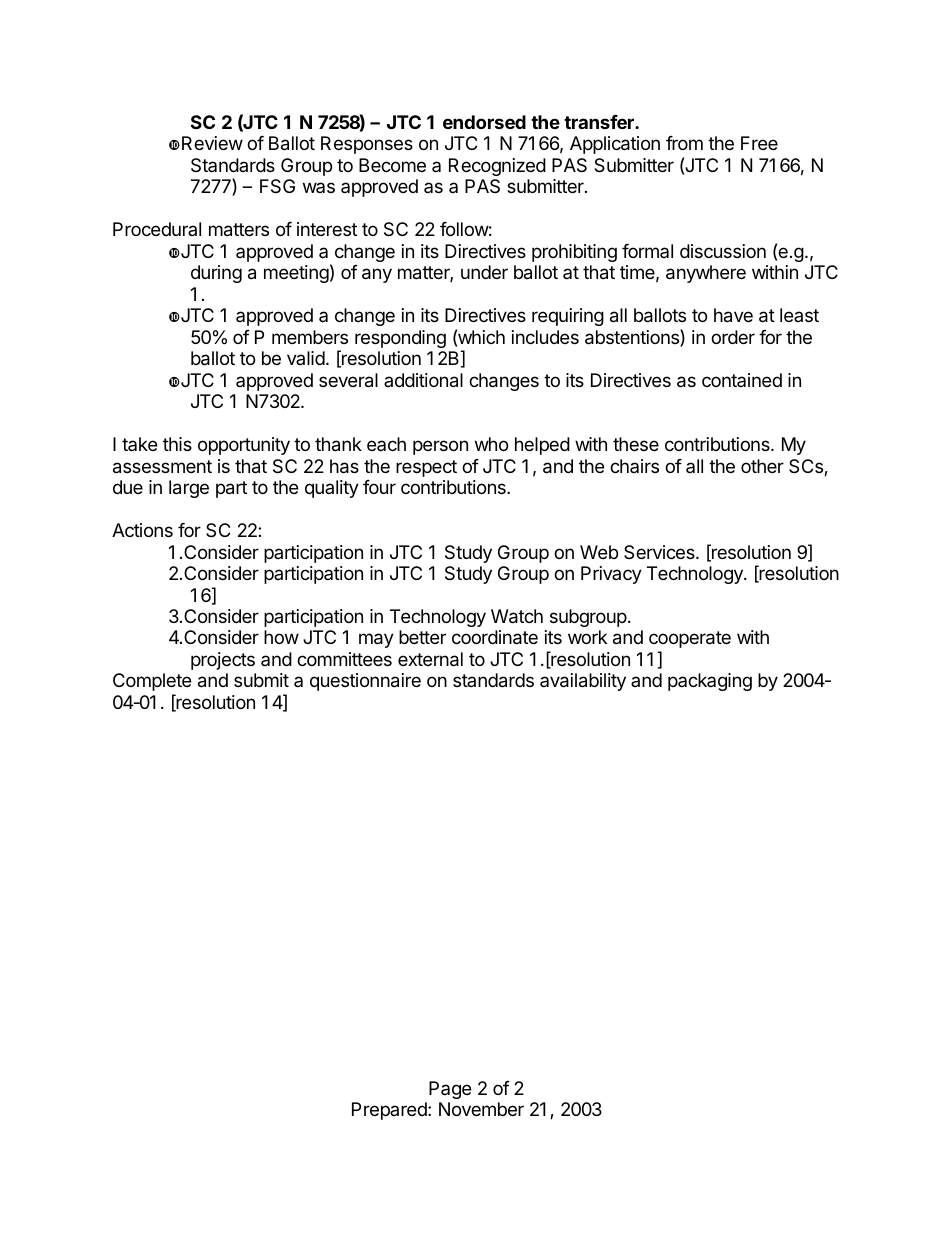  What do you see at coordinates (440, 447) in the page?
I see `person` at bounding box center [440, 447].
